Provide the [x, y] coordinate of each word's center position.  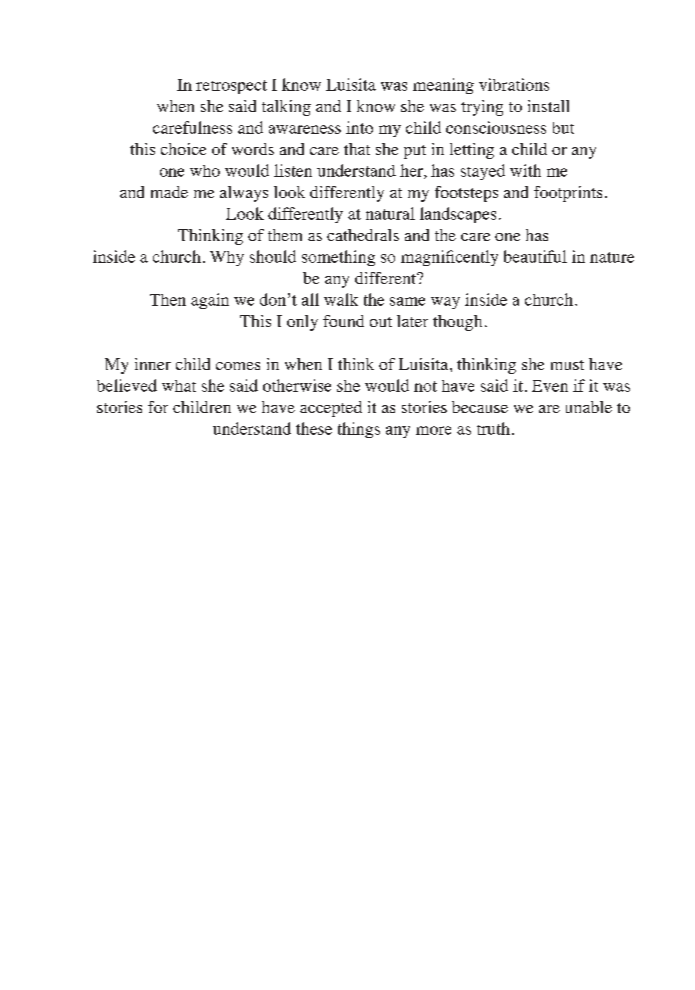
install [548, 106]
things [359, 430]
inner [153, 364]
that [357, 149]
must [567, 365]
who [205, 171]
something [338, 258]
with [525, 170]
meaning [443, 86]
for [158, 407]
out [381, 322]
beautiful [535, 256]
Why [227, 258]
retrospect [231, 87]
